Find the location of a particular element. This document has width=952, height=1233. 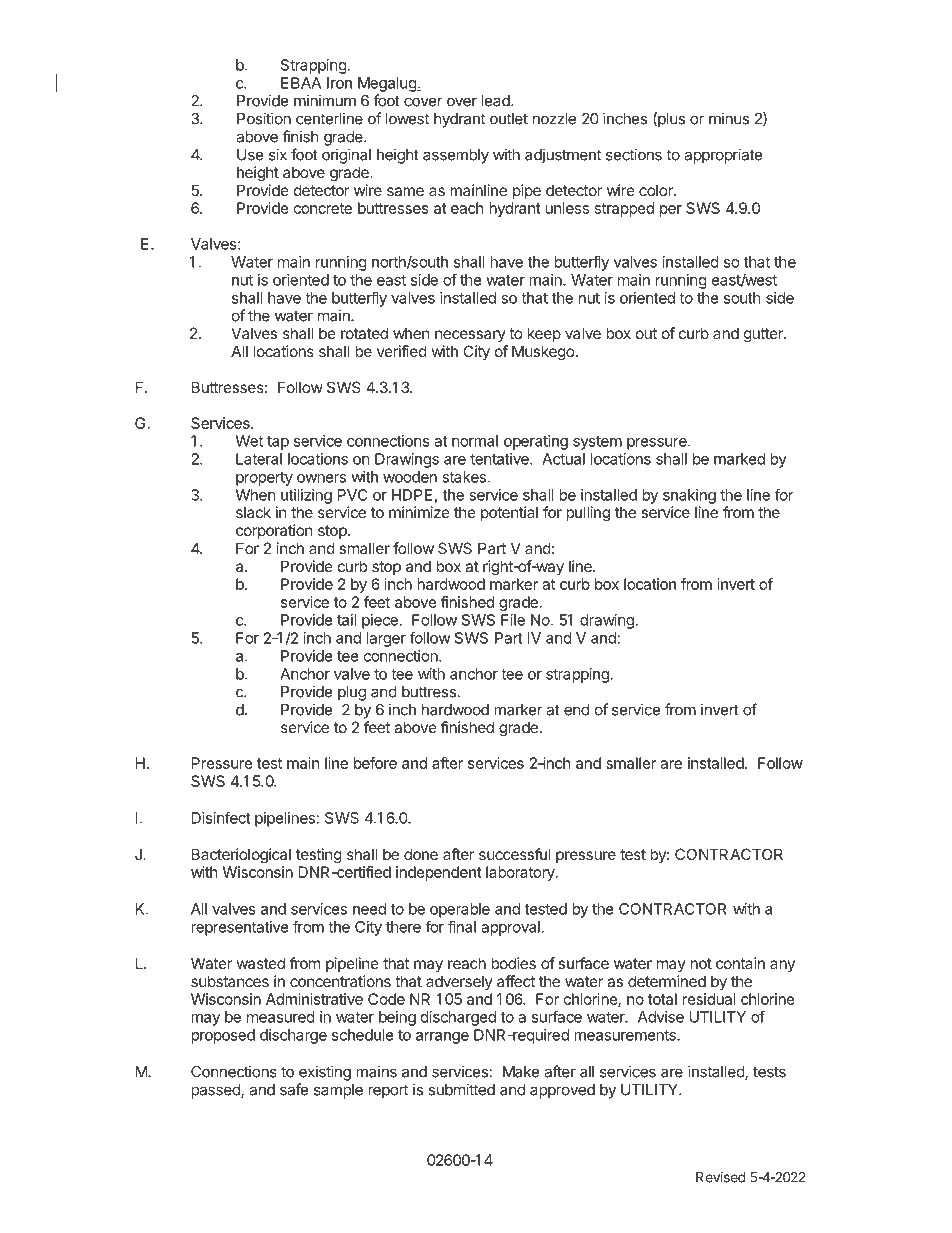

File is located at coordinates (513, 620).
